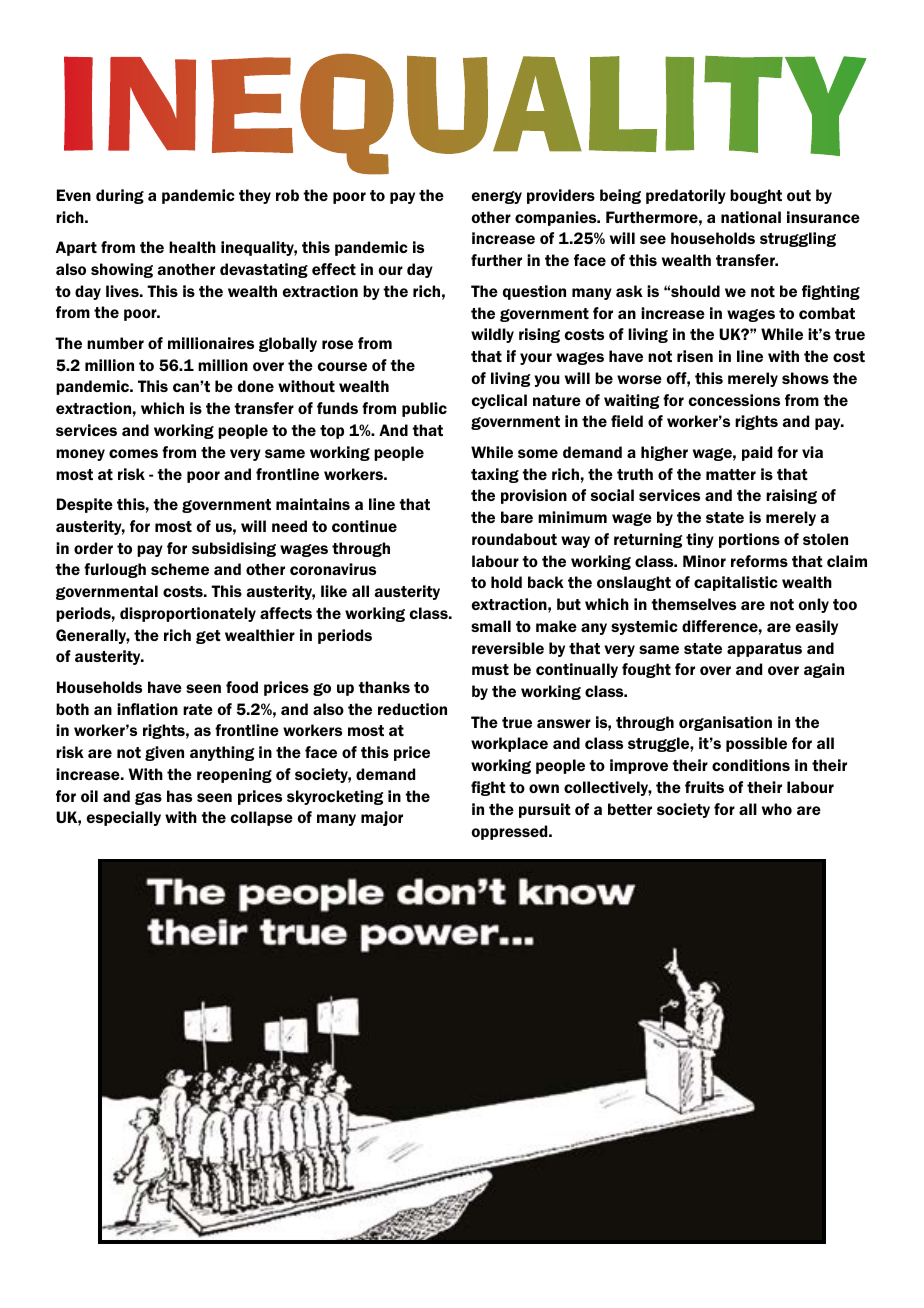  What do you see at coordinates (751, 217) in the image?
I see `national` at bounding box center [751, 217].
